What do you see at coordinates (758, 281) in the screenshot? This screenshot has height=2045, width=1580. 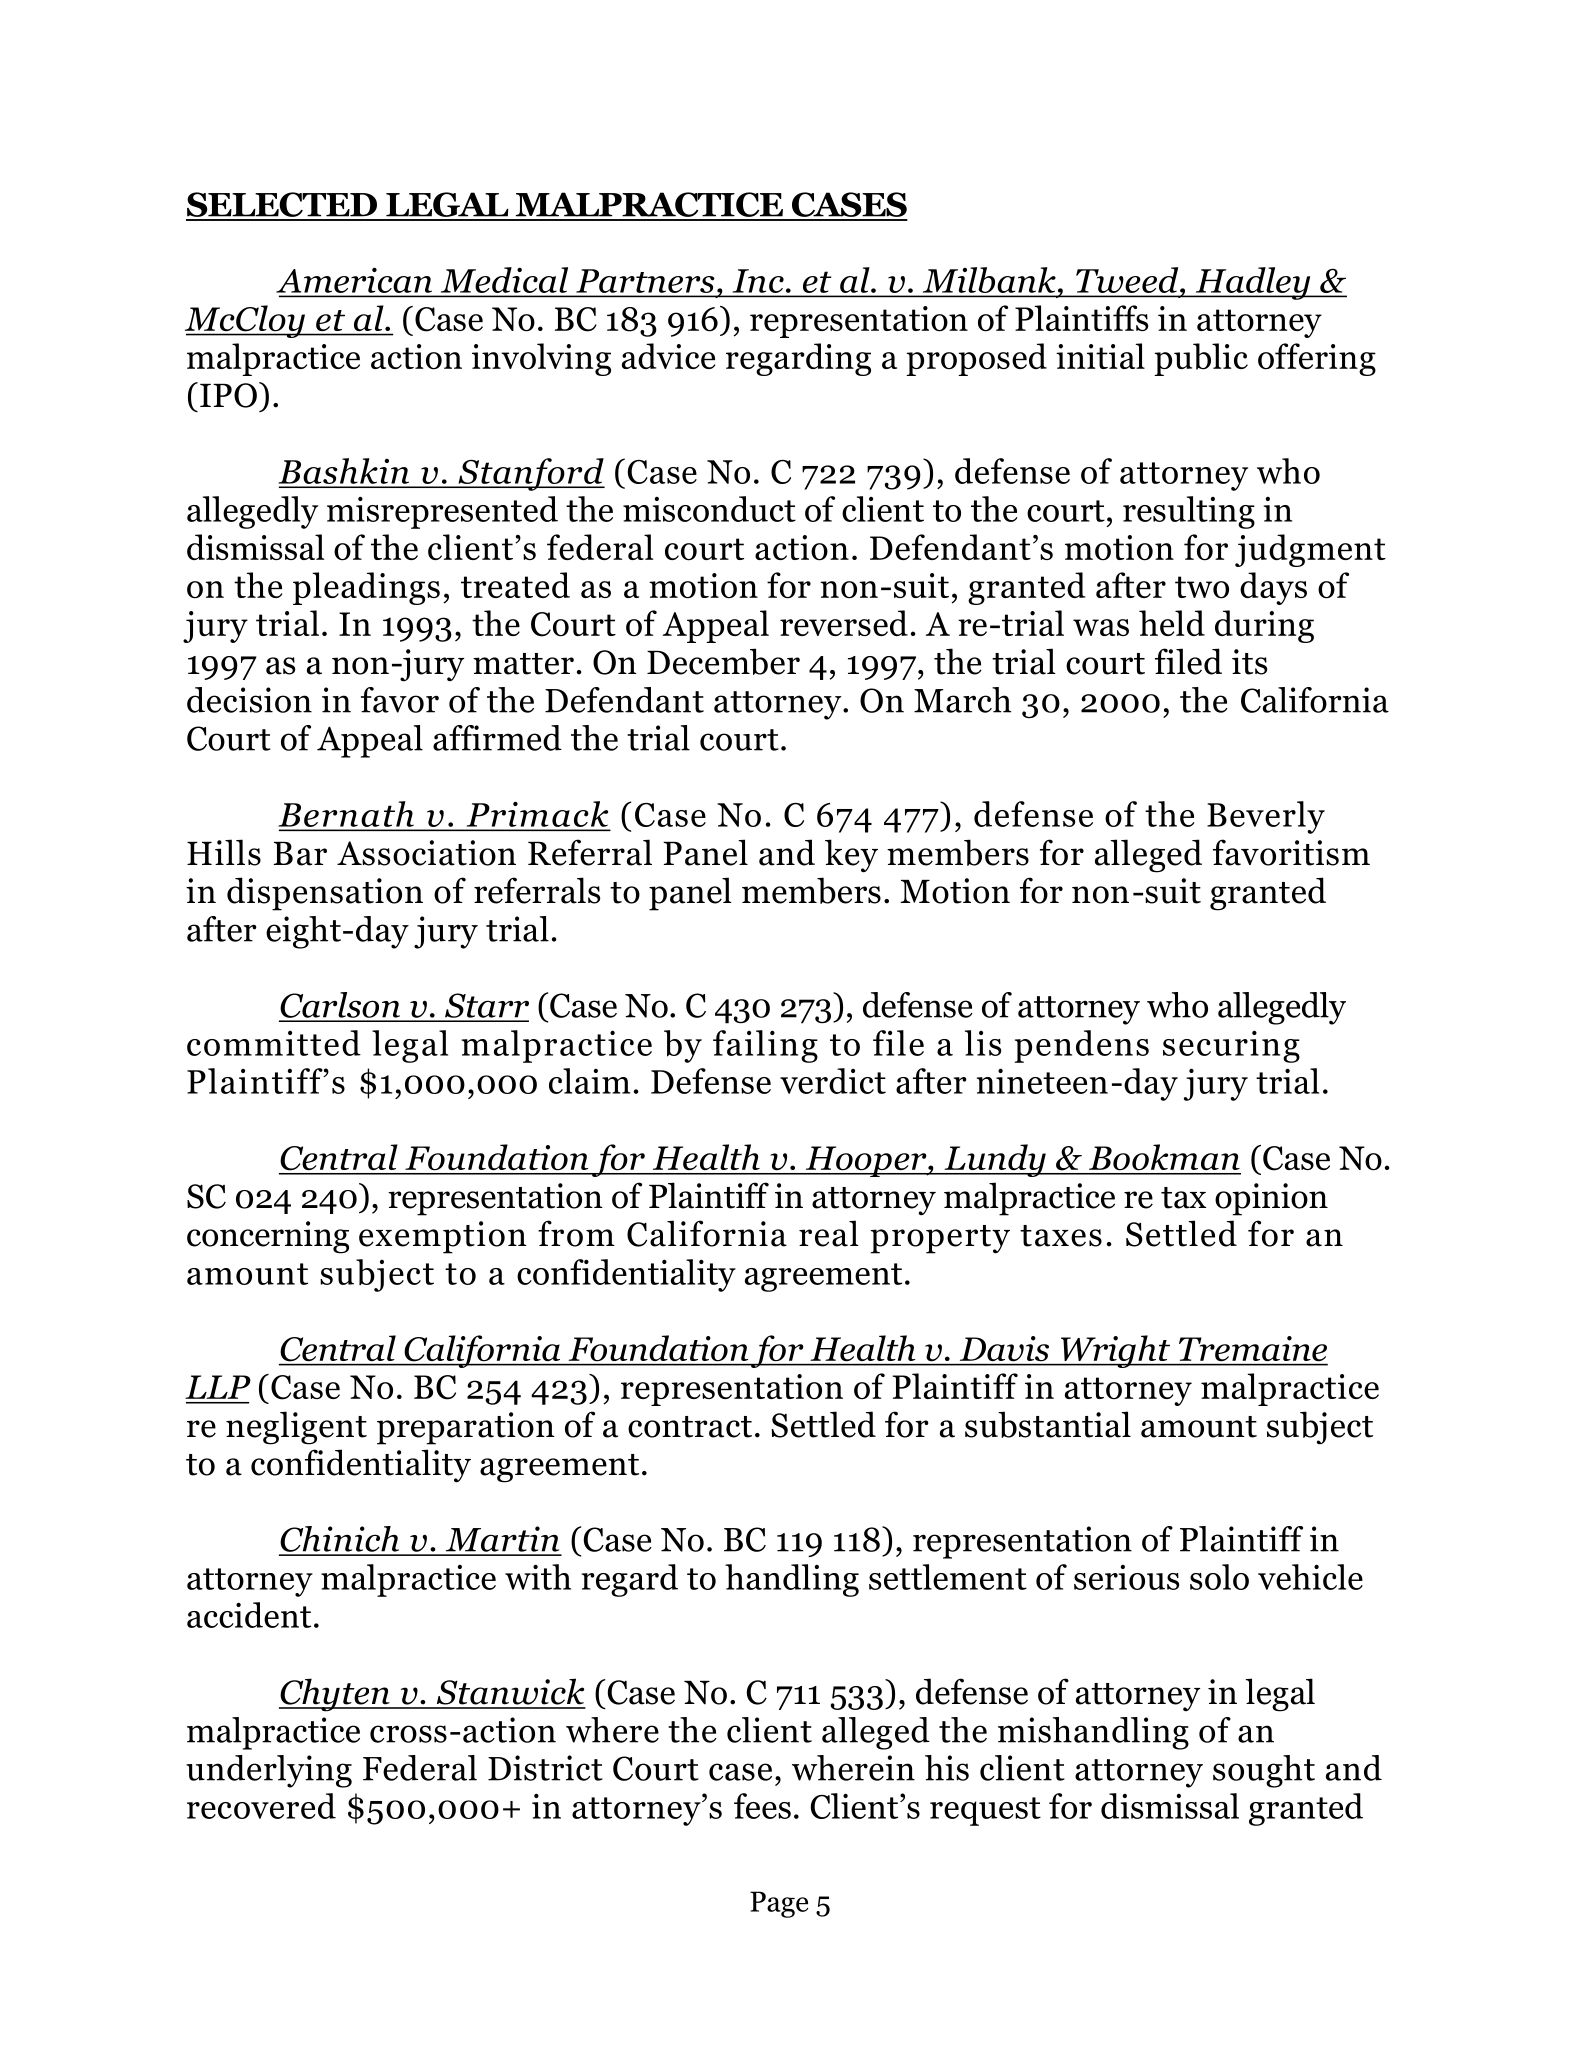 I see `Inc` at bounding box center [758, 281].
